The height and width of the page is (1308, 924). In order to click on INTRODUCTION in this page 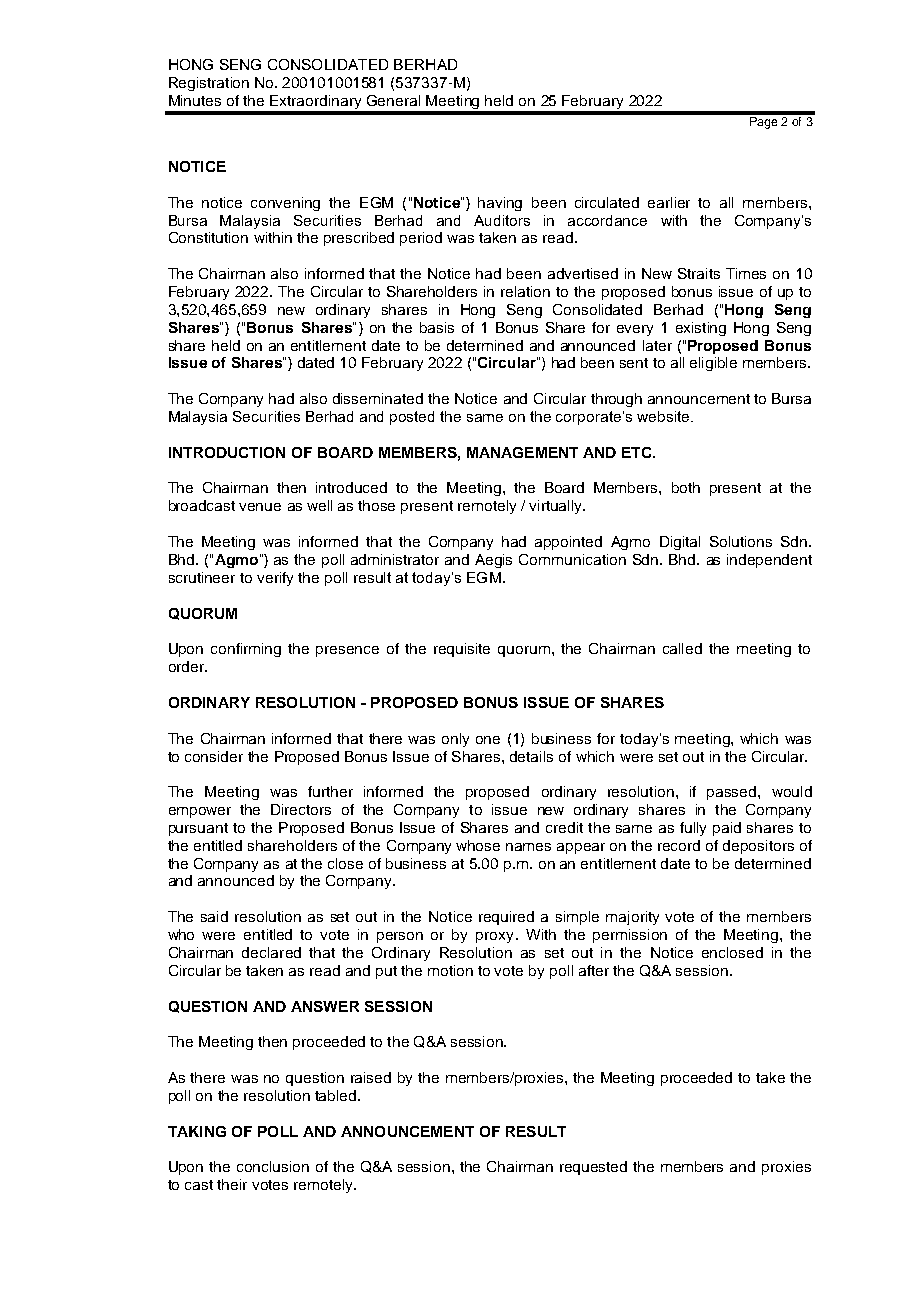, I will do `click(227, 452)`.
